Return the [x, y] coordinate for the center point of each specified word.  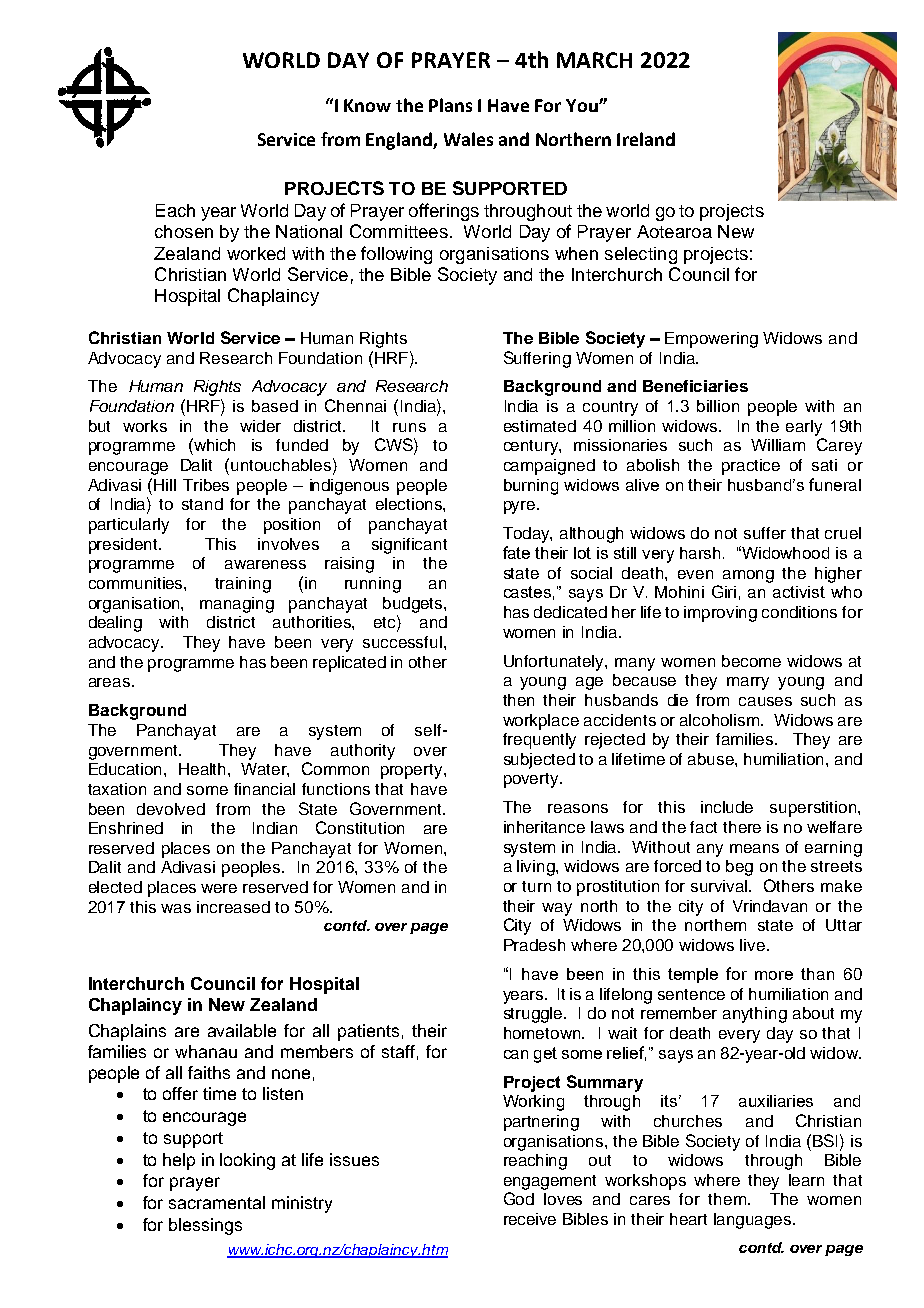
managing [237, 605]
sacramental [217, 1202]
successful [402, 642]
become [751, 661]
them [727, 1199]
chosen [184, 231]
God [519, 1198]
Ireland [646, 139]
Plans [450, 105]
